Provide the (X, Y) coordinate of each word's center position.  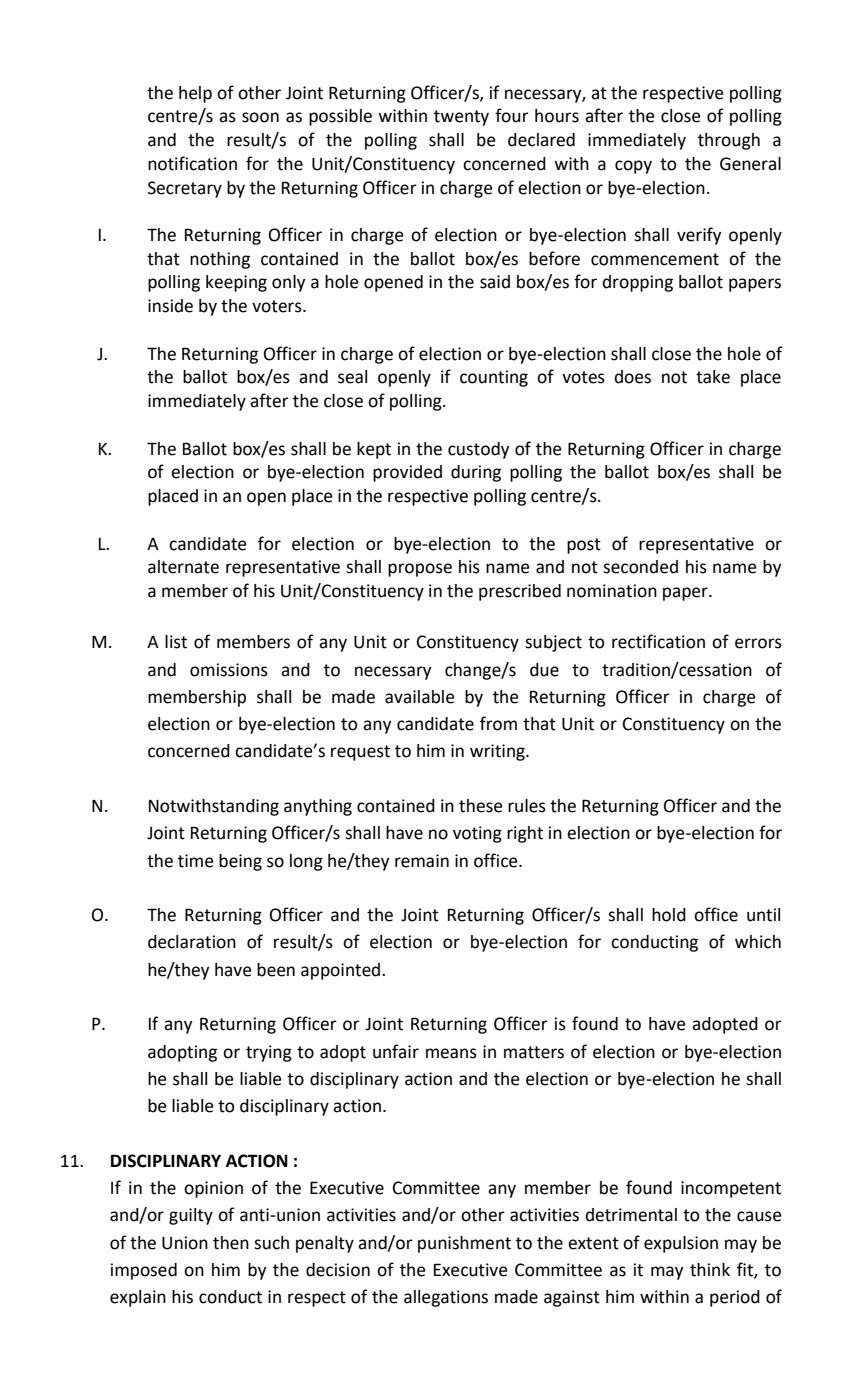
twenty (461, 118)
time (196, 861)
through (729, 141)
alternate (183, 567)
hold (669, 915)
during (476, 473)
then (231, 1243)
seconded (640, 567)
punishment (464, 1244)
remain (422, 861)
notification (192, 163)
